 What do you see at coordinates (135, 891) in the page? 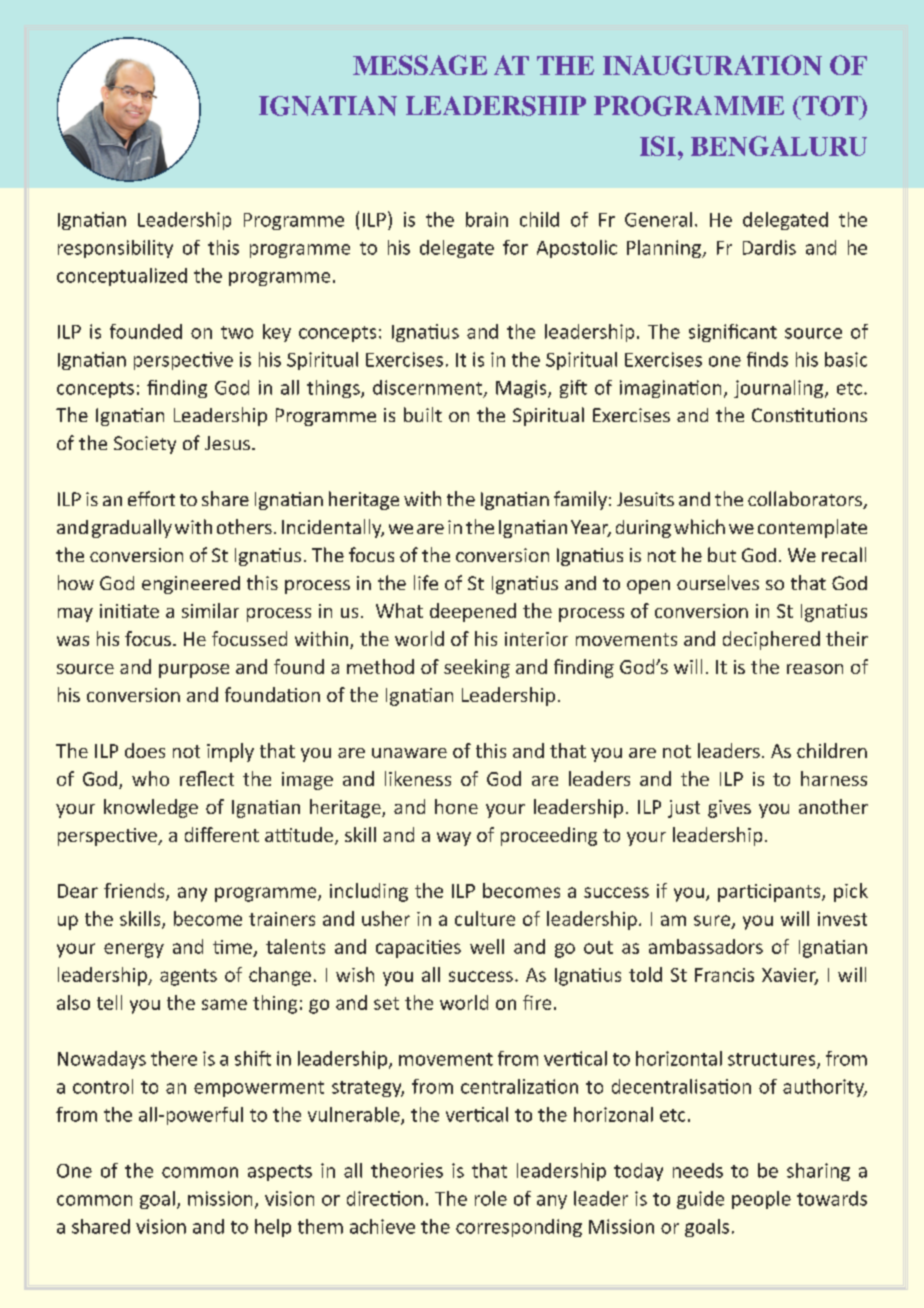
I see `friends` at bounding box center [135, 891].
